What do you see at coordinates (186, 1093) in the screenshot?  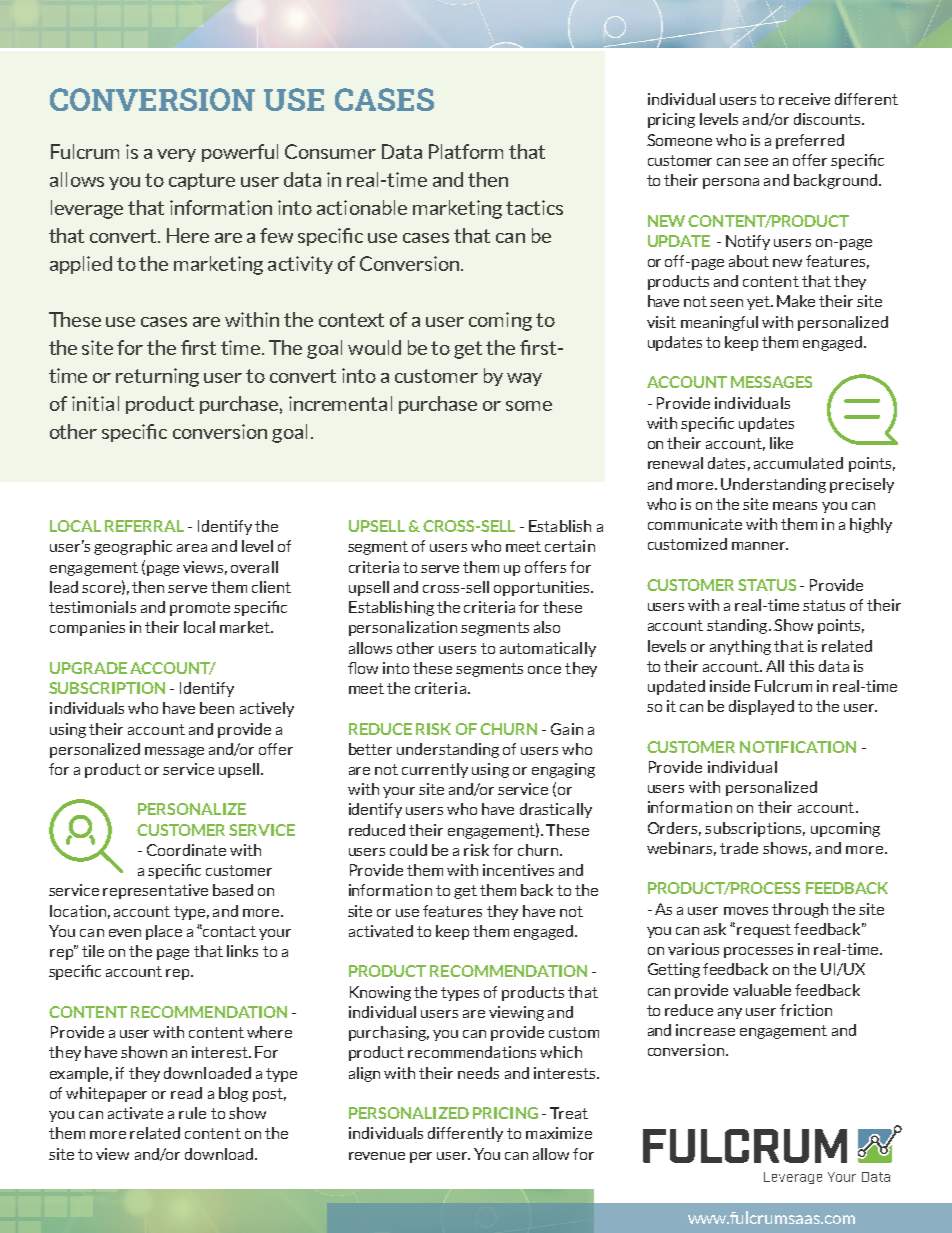 I see `read` at bounding box center [186, 1093].
